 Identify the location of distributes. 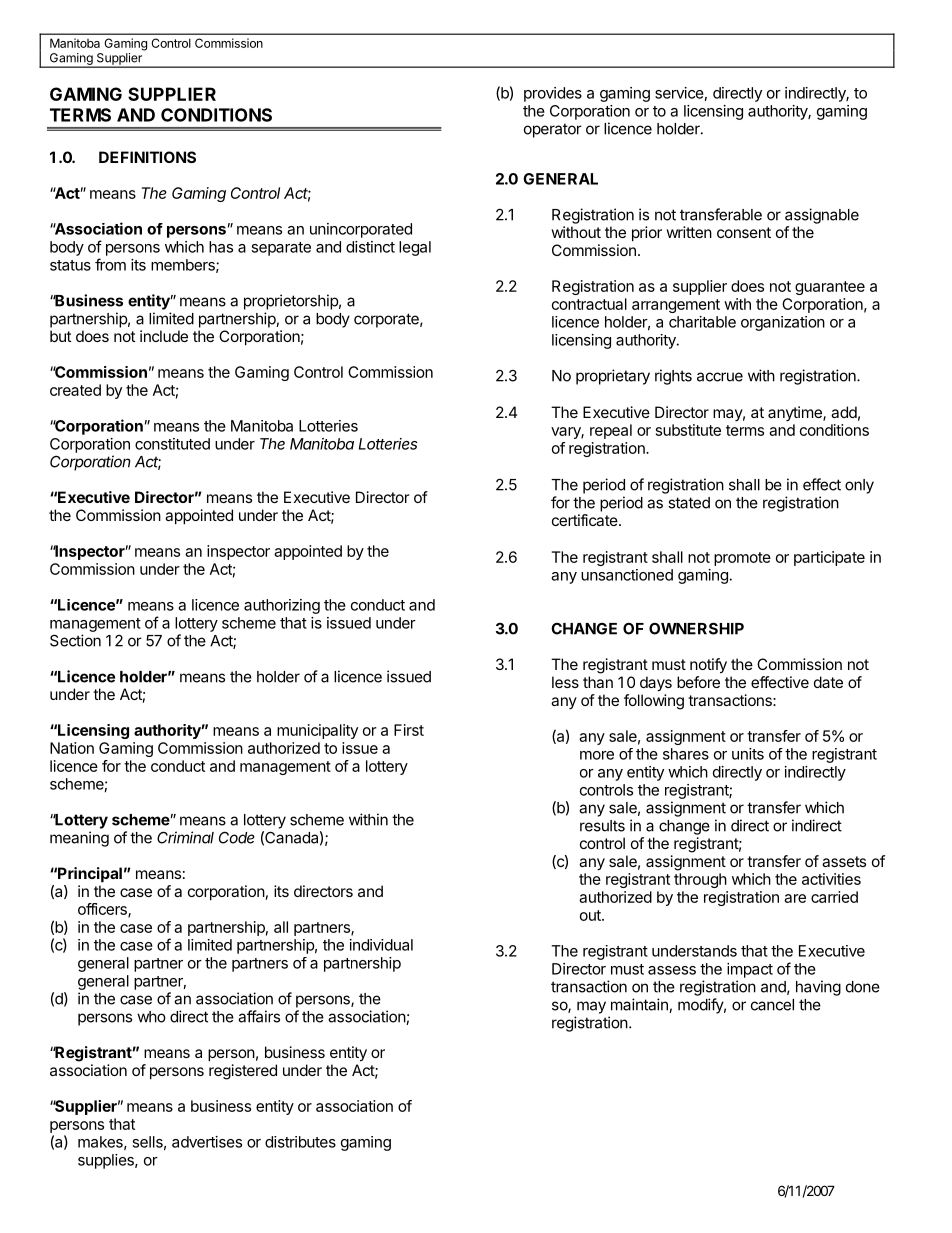
(300, 1142).
